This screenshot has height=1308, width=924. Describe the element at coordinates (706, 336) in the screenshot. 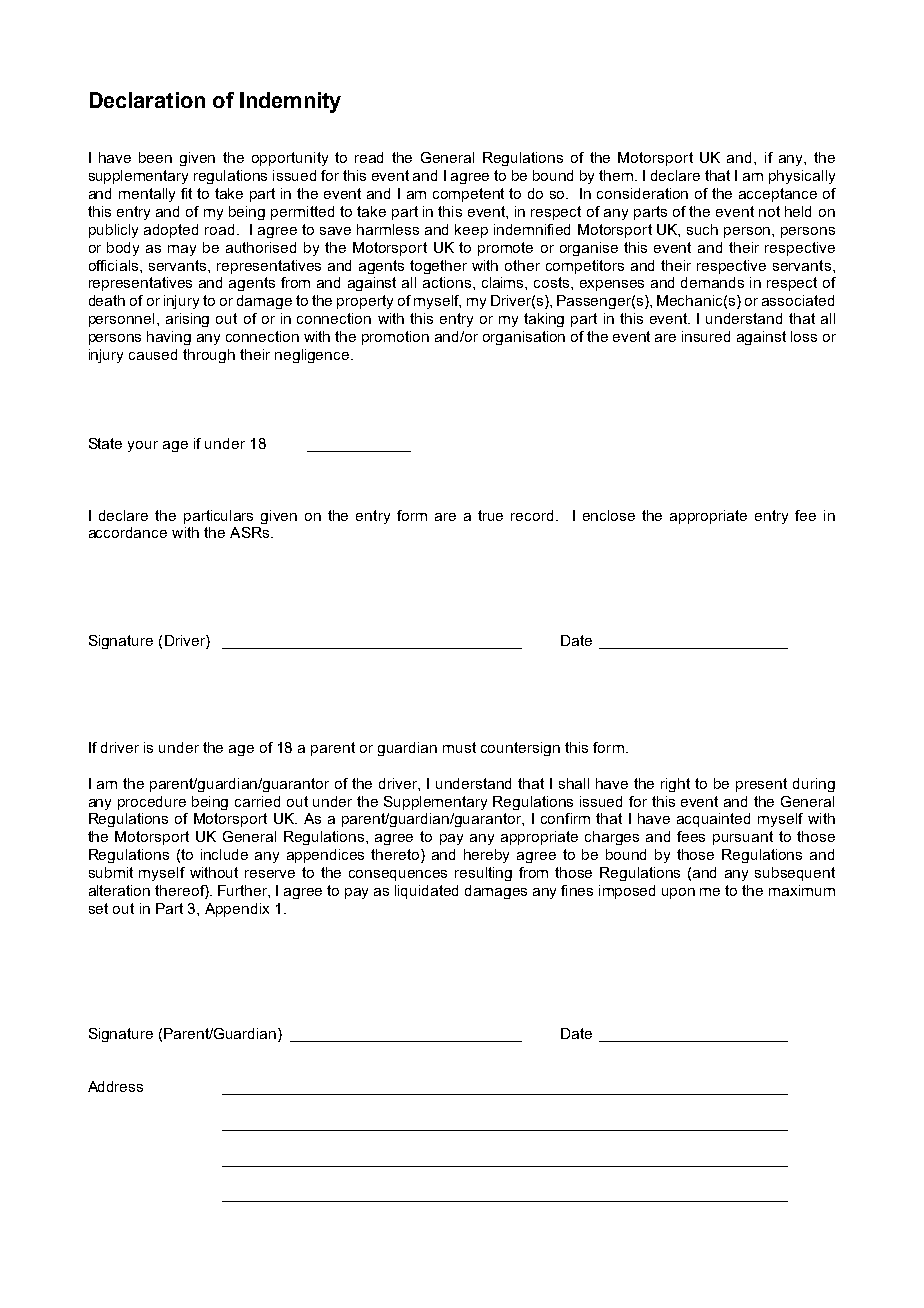

I see `insured` at that location.
